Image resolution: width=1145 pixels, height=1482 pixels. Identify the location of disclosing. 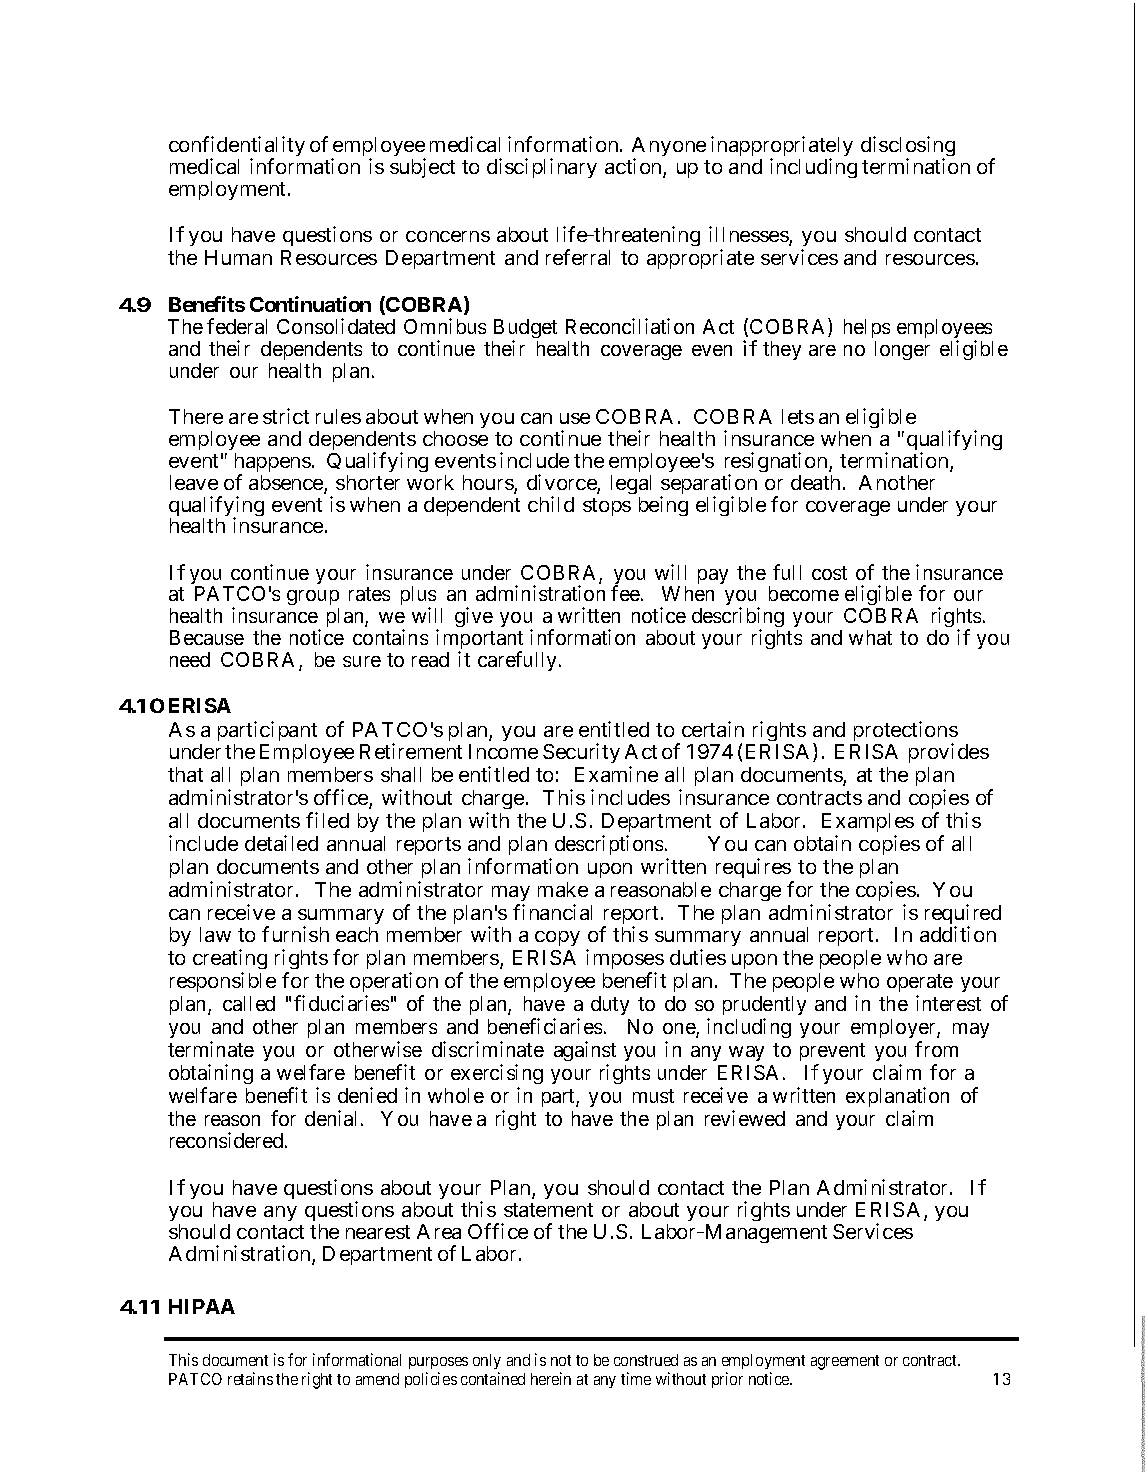
(908, 147).
